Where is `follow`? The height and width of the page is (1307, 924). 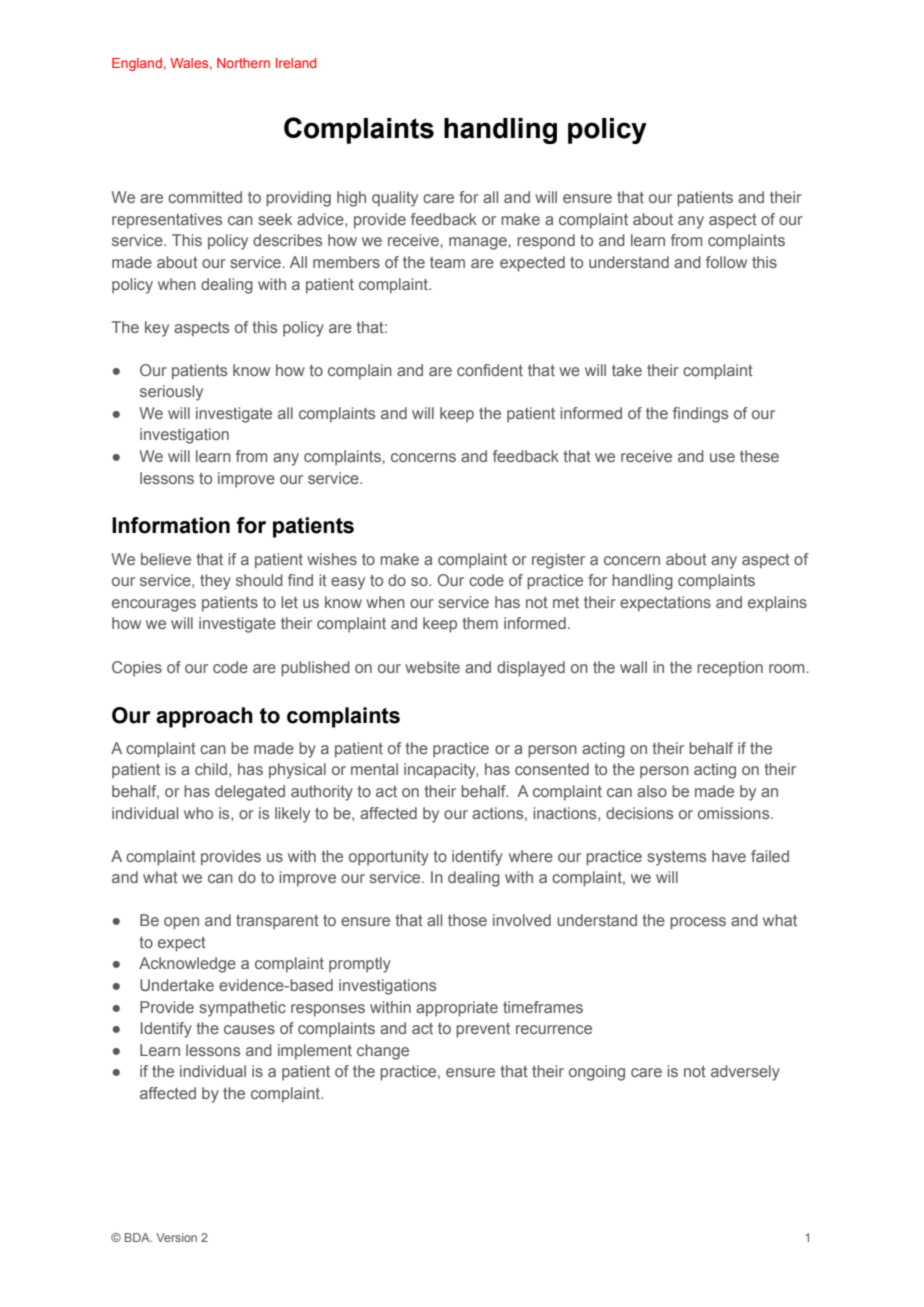 follow is located at coordinates (726, 262).
